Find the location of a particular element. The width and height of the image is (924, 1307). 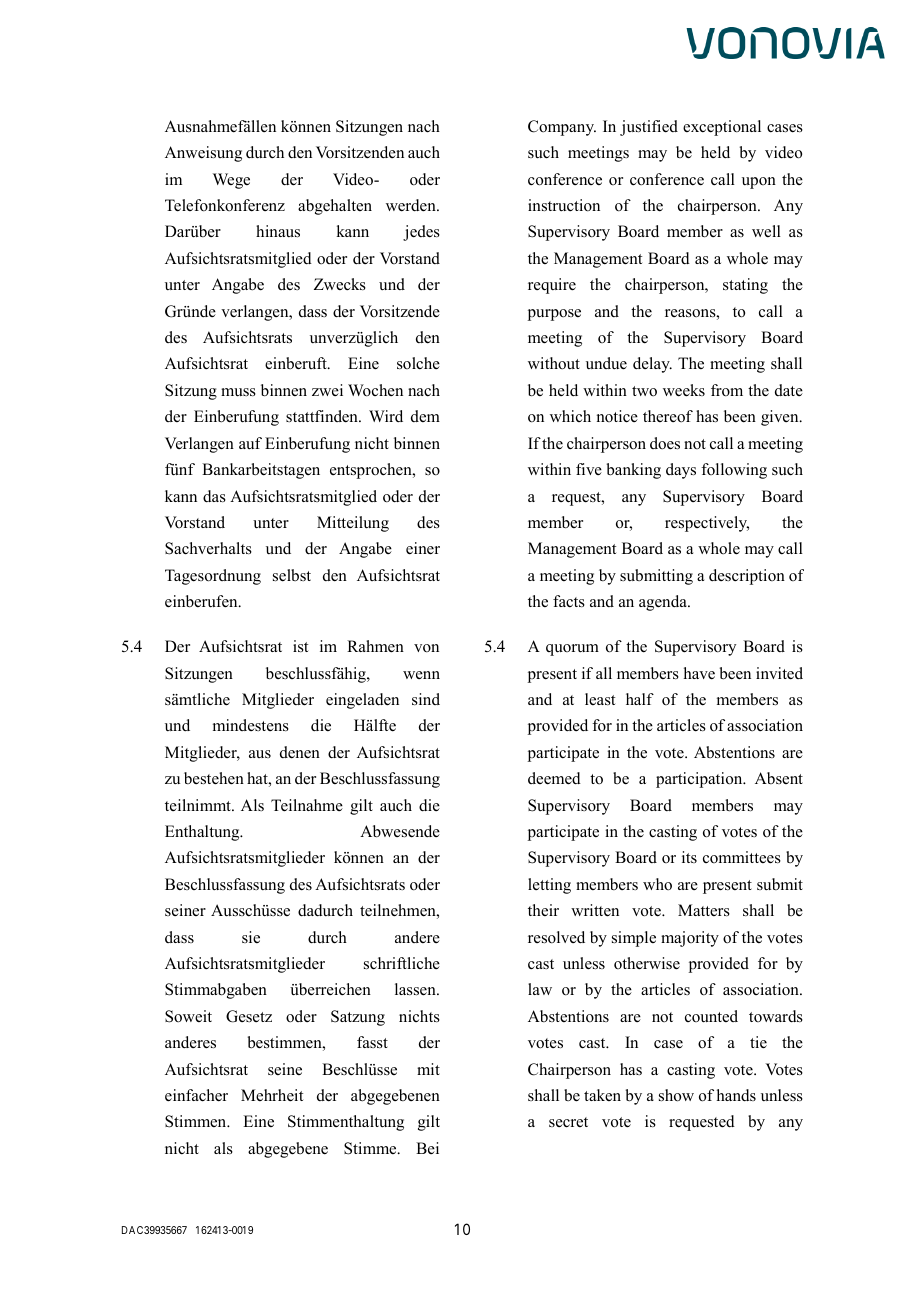

facts is located at coordinates (569, 601).
